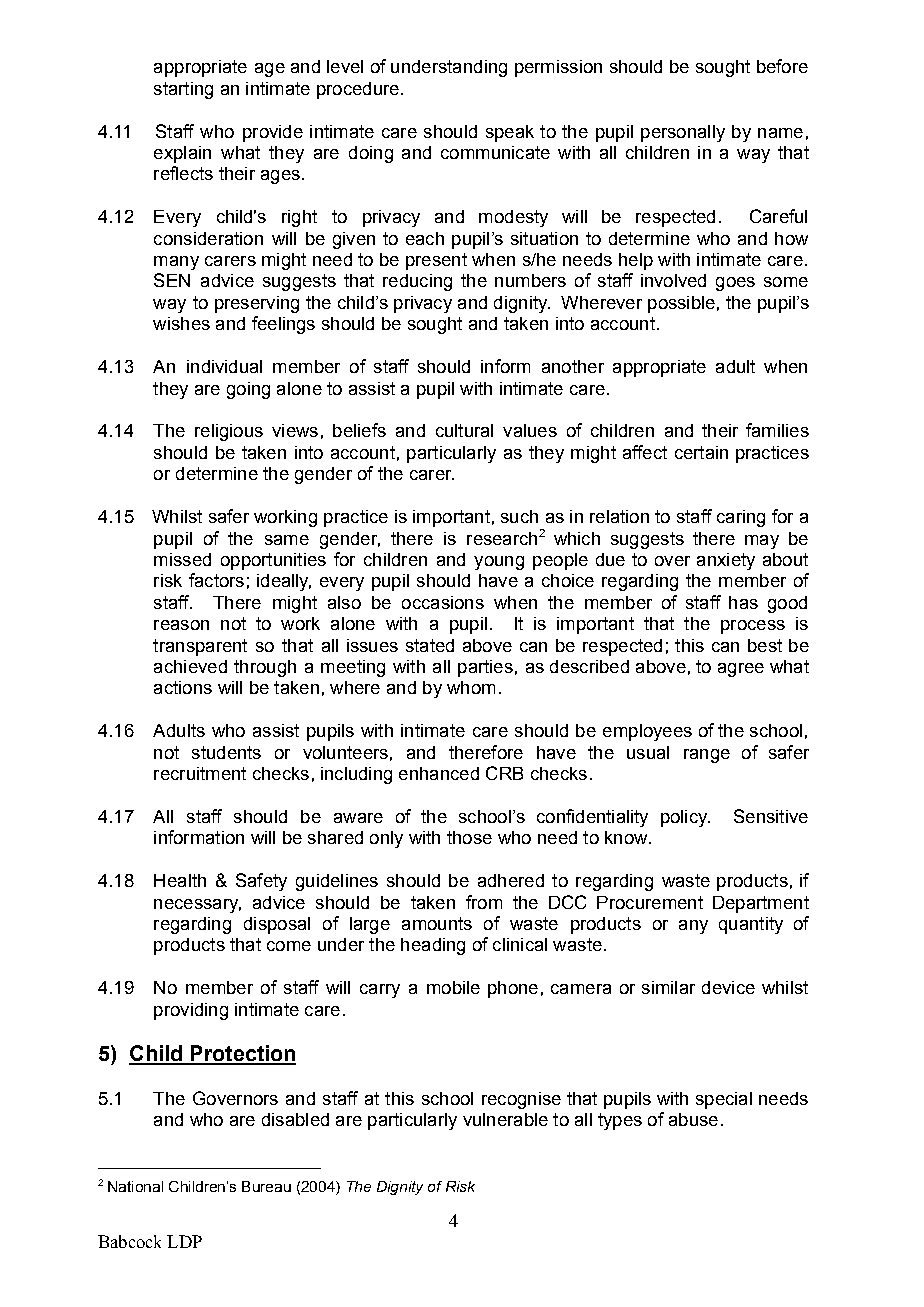 This page has width=924, height=1307. I want to click on possible, so click(681, 304).
